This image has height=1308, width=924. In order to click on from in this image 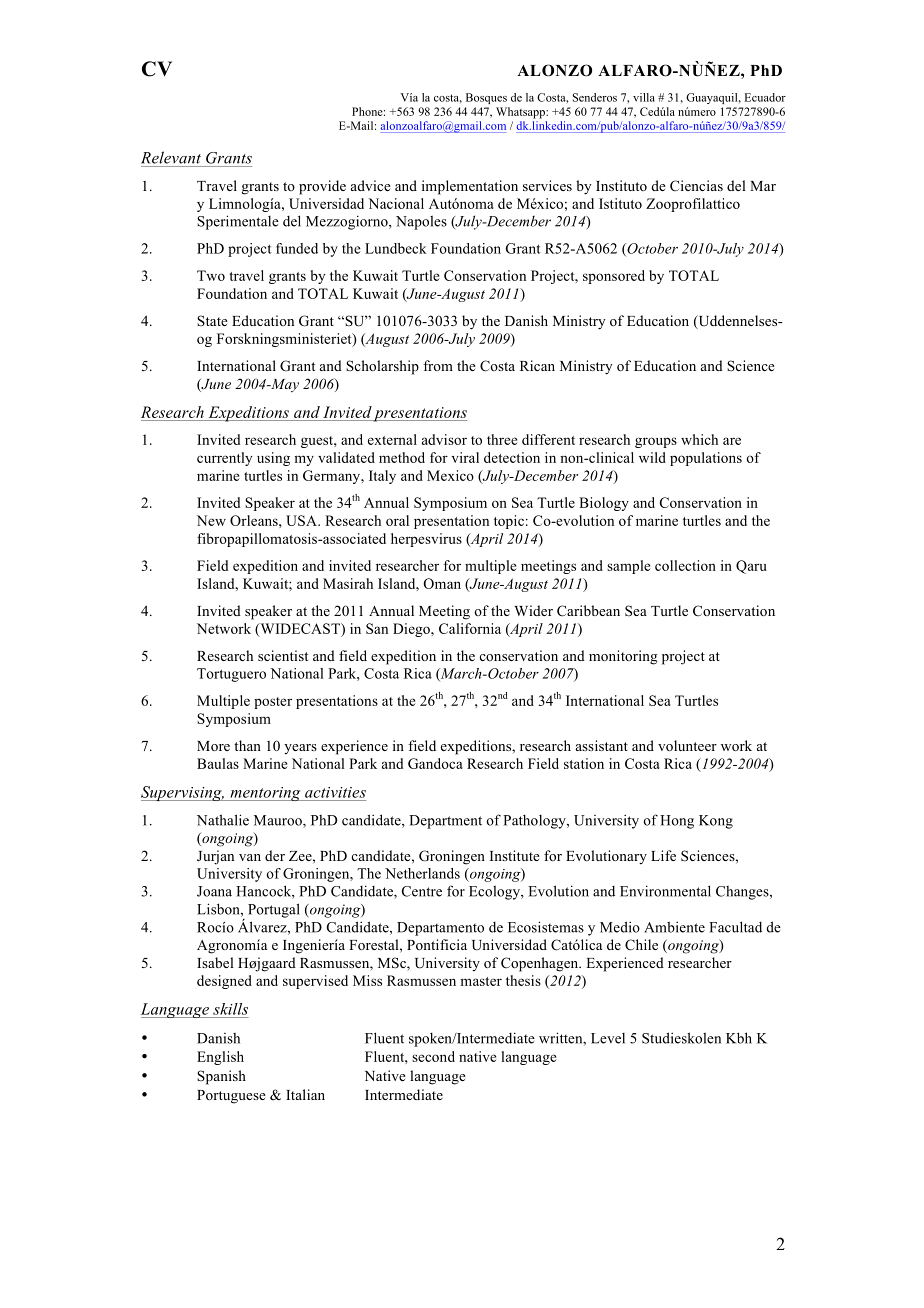, I will do `click(438, 365)`.
